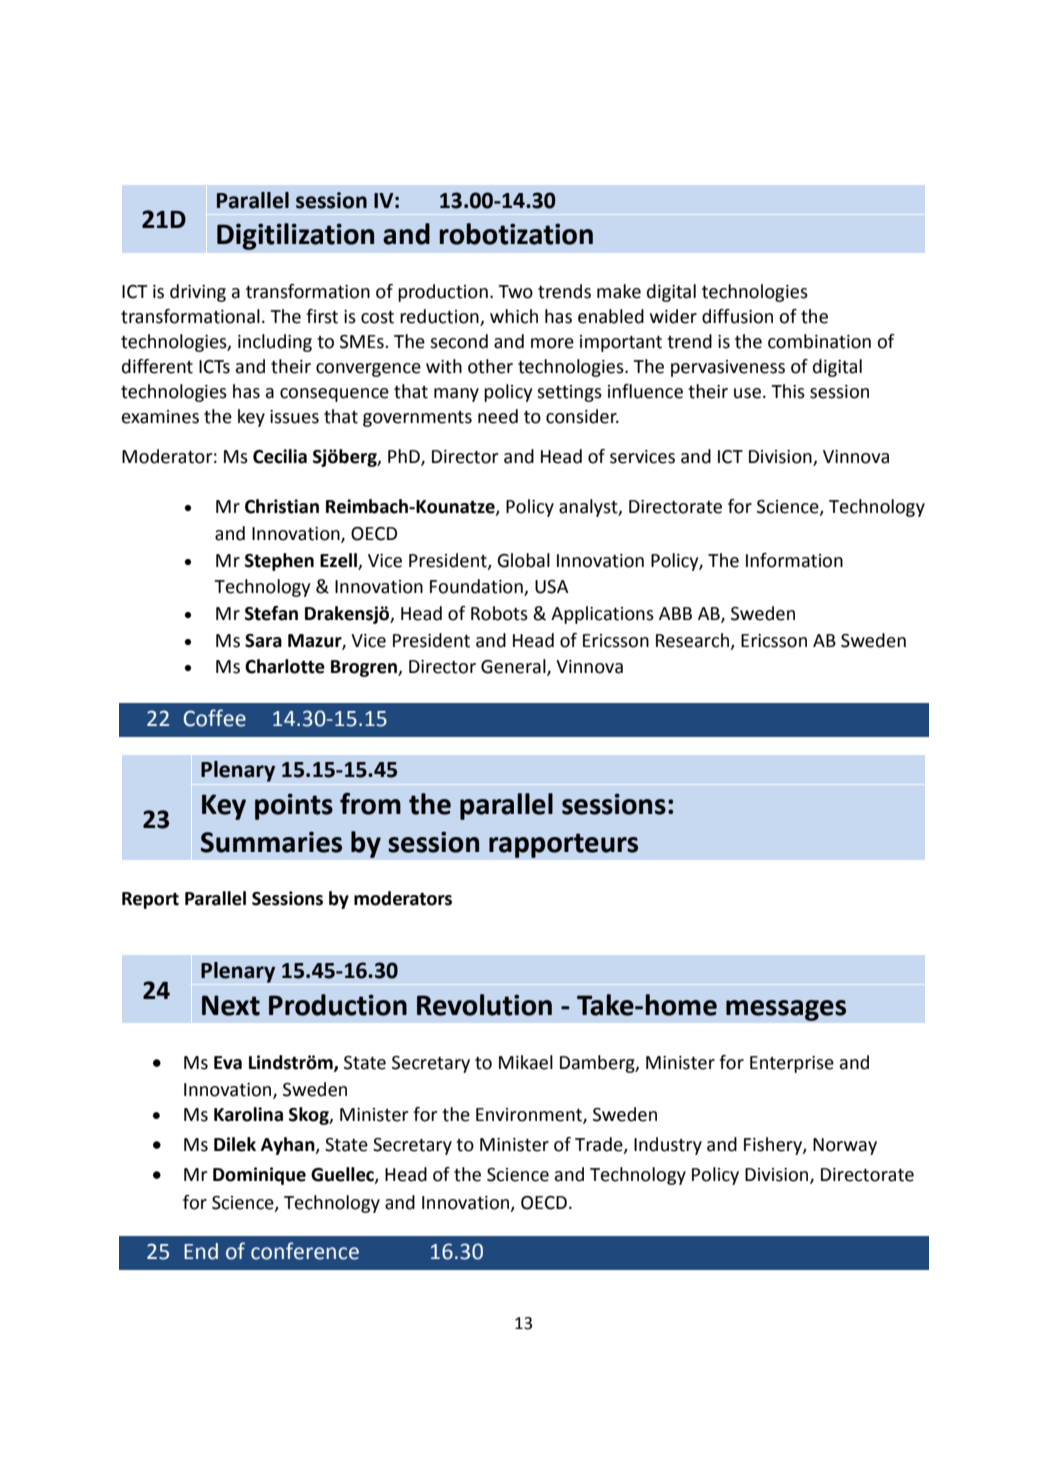 The image size is (1047, 1482). Describe the element at coordinates (514, 667) in the screenshot. I see `General` at that location.
